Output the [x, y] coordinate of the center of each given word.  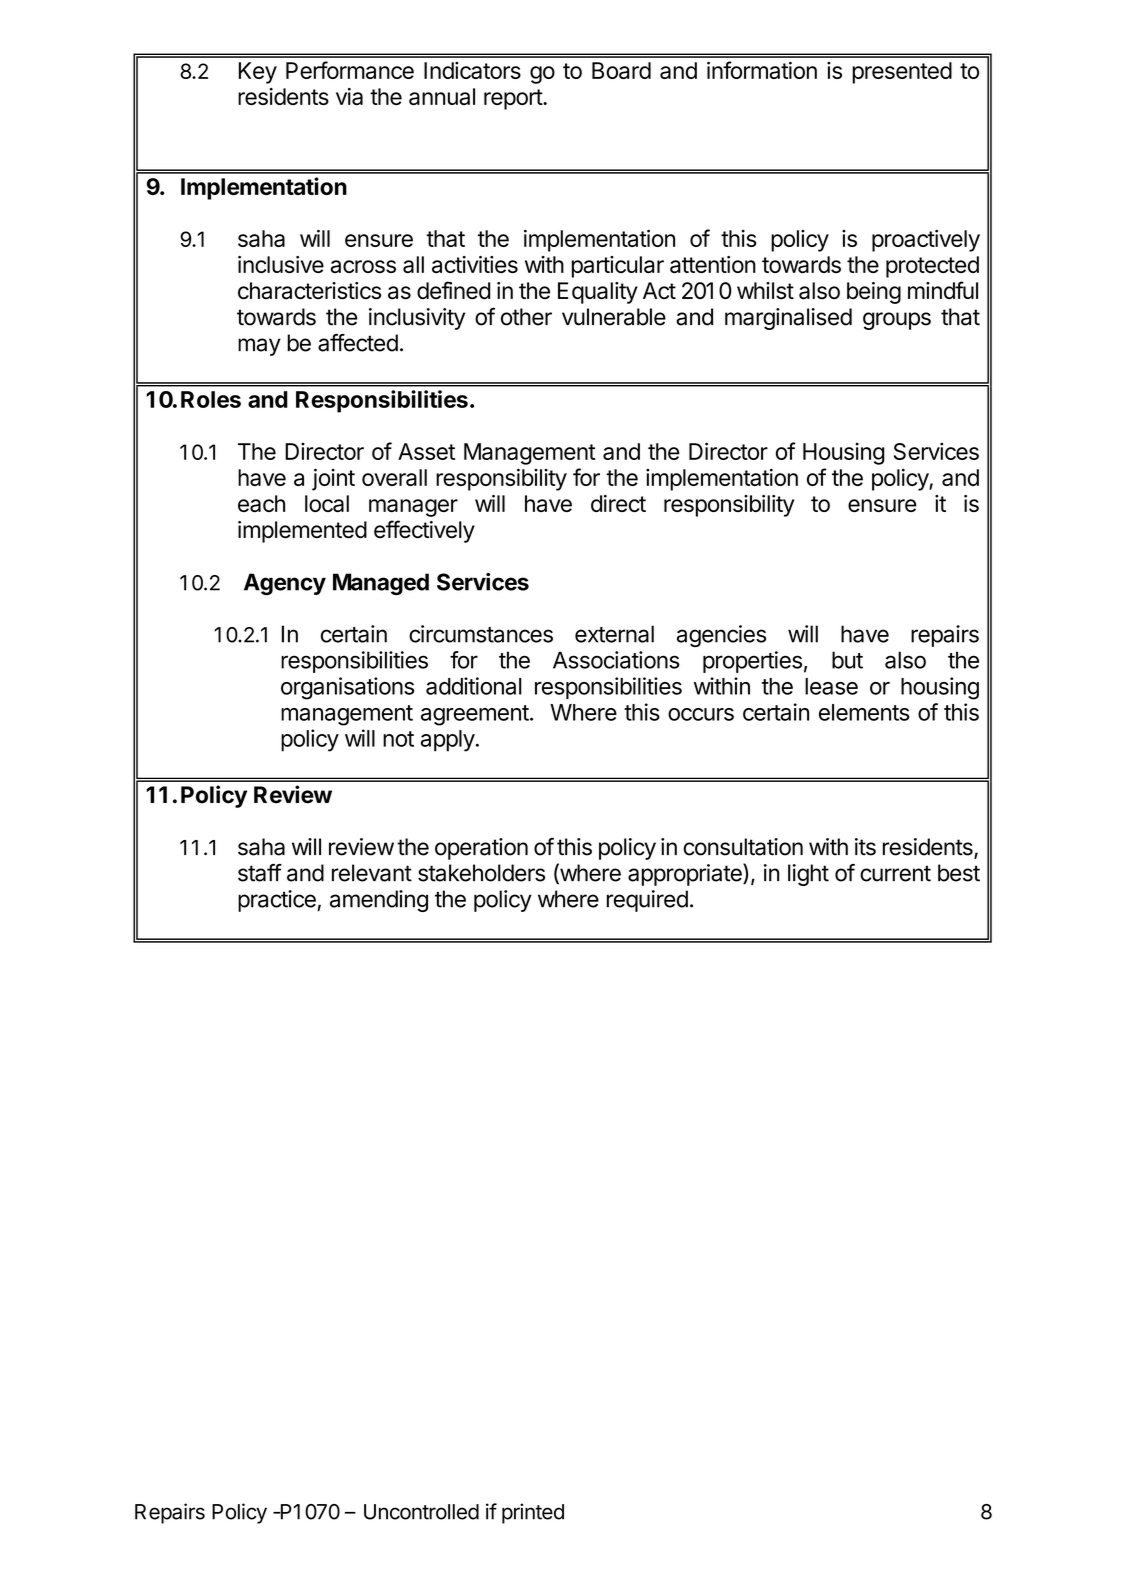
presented [902, 73]
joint [333, 479]
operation [481, 849]
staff [260, 873]
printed [533, 1513]
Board [621, 70]
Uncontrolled [421, 1512]
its [865, 847]
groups [897, 321]
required [647, 901]
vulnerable [614, 317]
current [895, 873]
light [808, 875]
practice [278, 901]
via [349, 96]
